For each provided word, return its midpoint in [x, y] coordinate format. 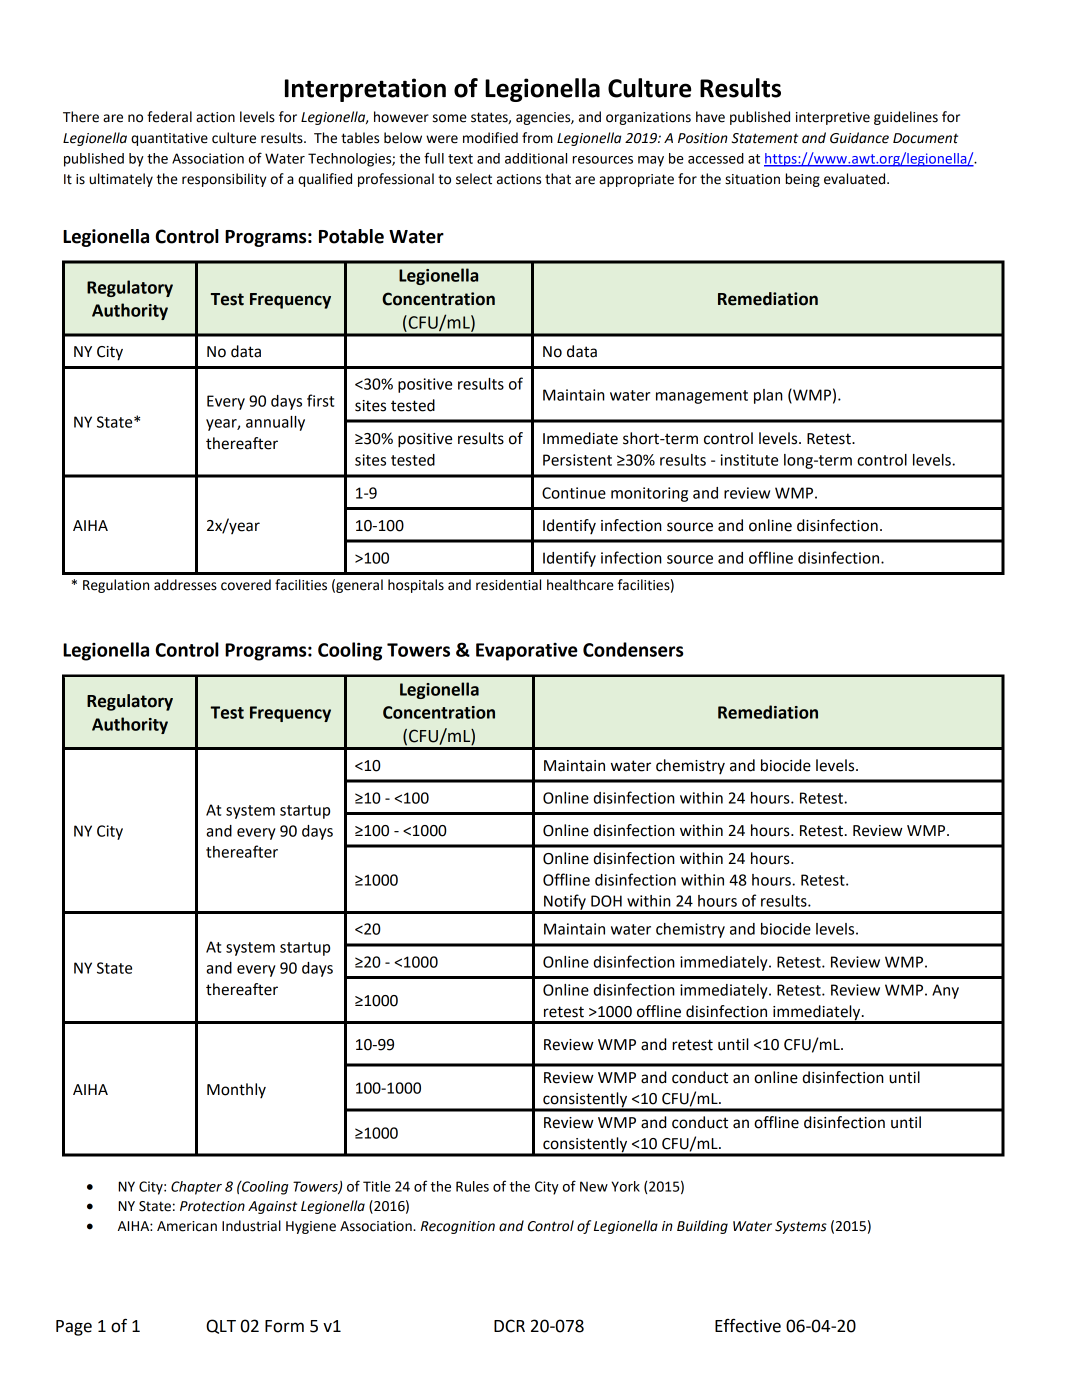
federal [169, 117]
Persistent [577, 460]
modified [490, 138]
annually [275, 423]
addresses [185, 585]
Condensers [633, 649]
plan [768, 396]
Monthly [236, 1090]
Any [945, 991]
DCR [509, 1326]
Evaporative [526, 652]
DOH [606, 901]
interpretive [833, 118]
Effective [748, 1325]
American [187, 1226]
